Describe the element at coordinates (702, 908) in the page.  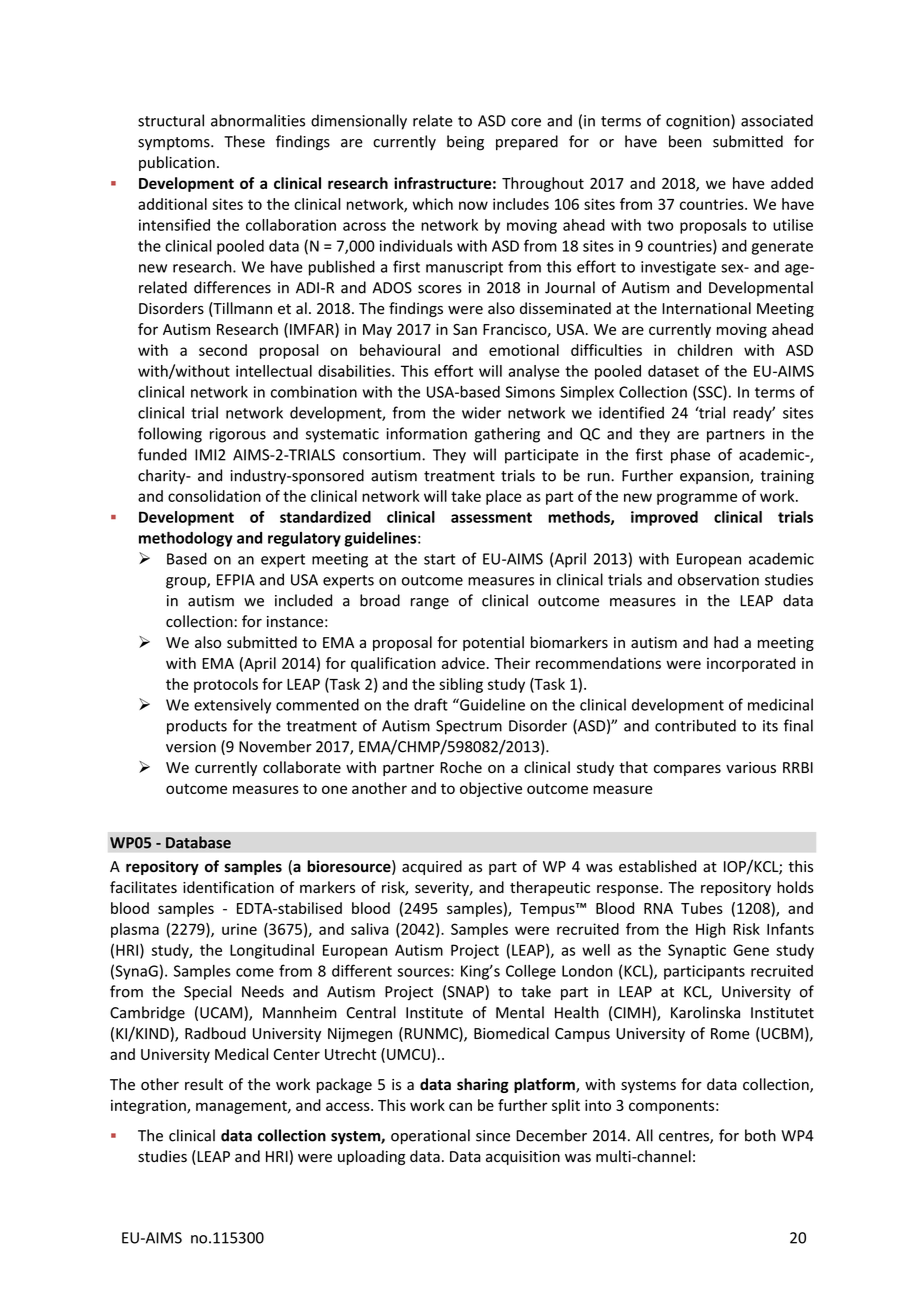
I see `Tubes` at that location.
